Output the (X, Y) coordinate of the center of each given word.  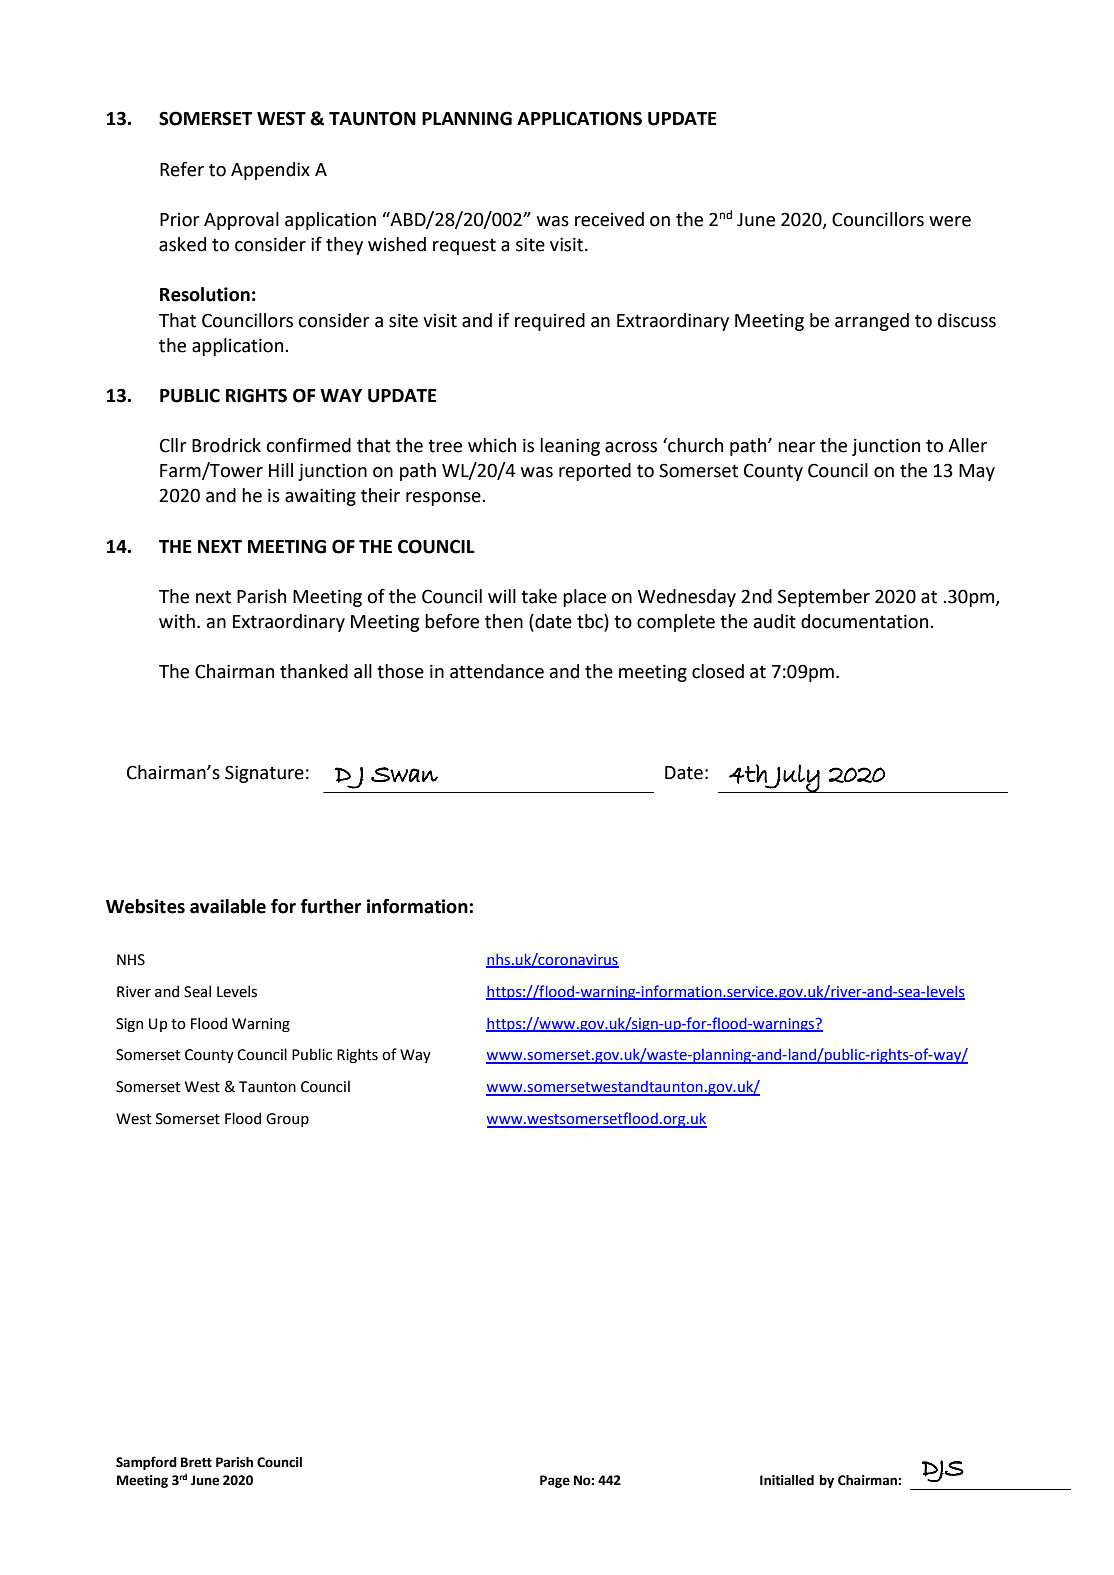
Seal (197, 991)
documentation (866, 621)
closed (718, 671)
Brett (196, 1462)
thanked (314, 671)
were (950, 221)
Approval (241, 221)
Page (555, 1481)
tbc (591, 622)
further (331, 906)
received (609, 219)
